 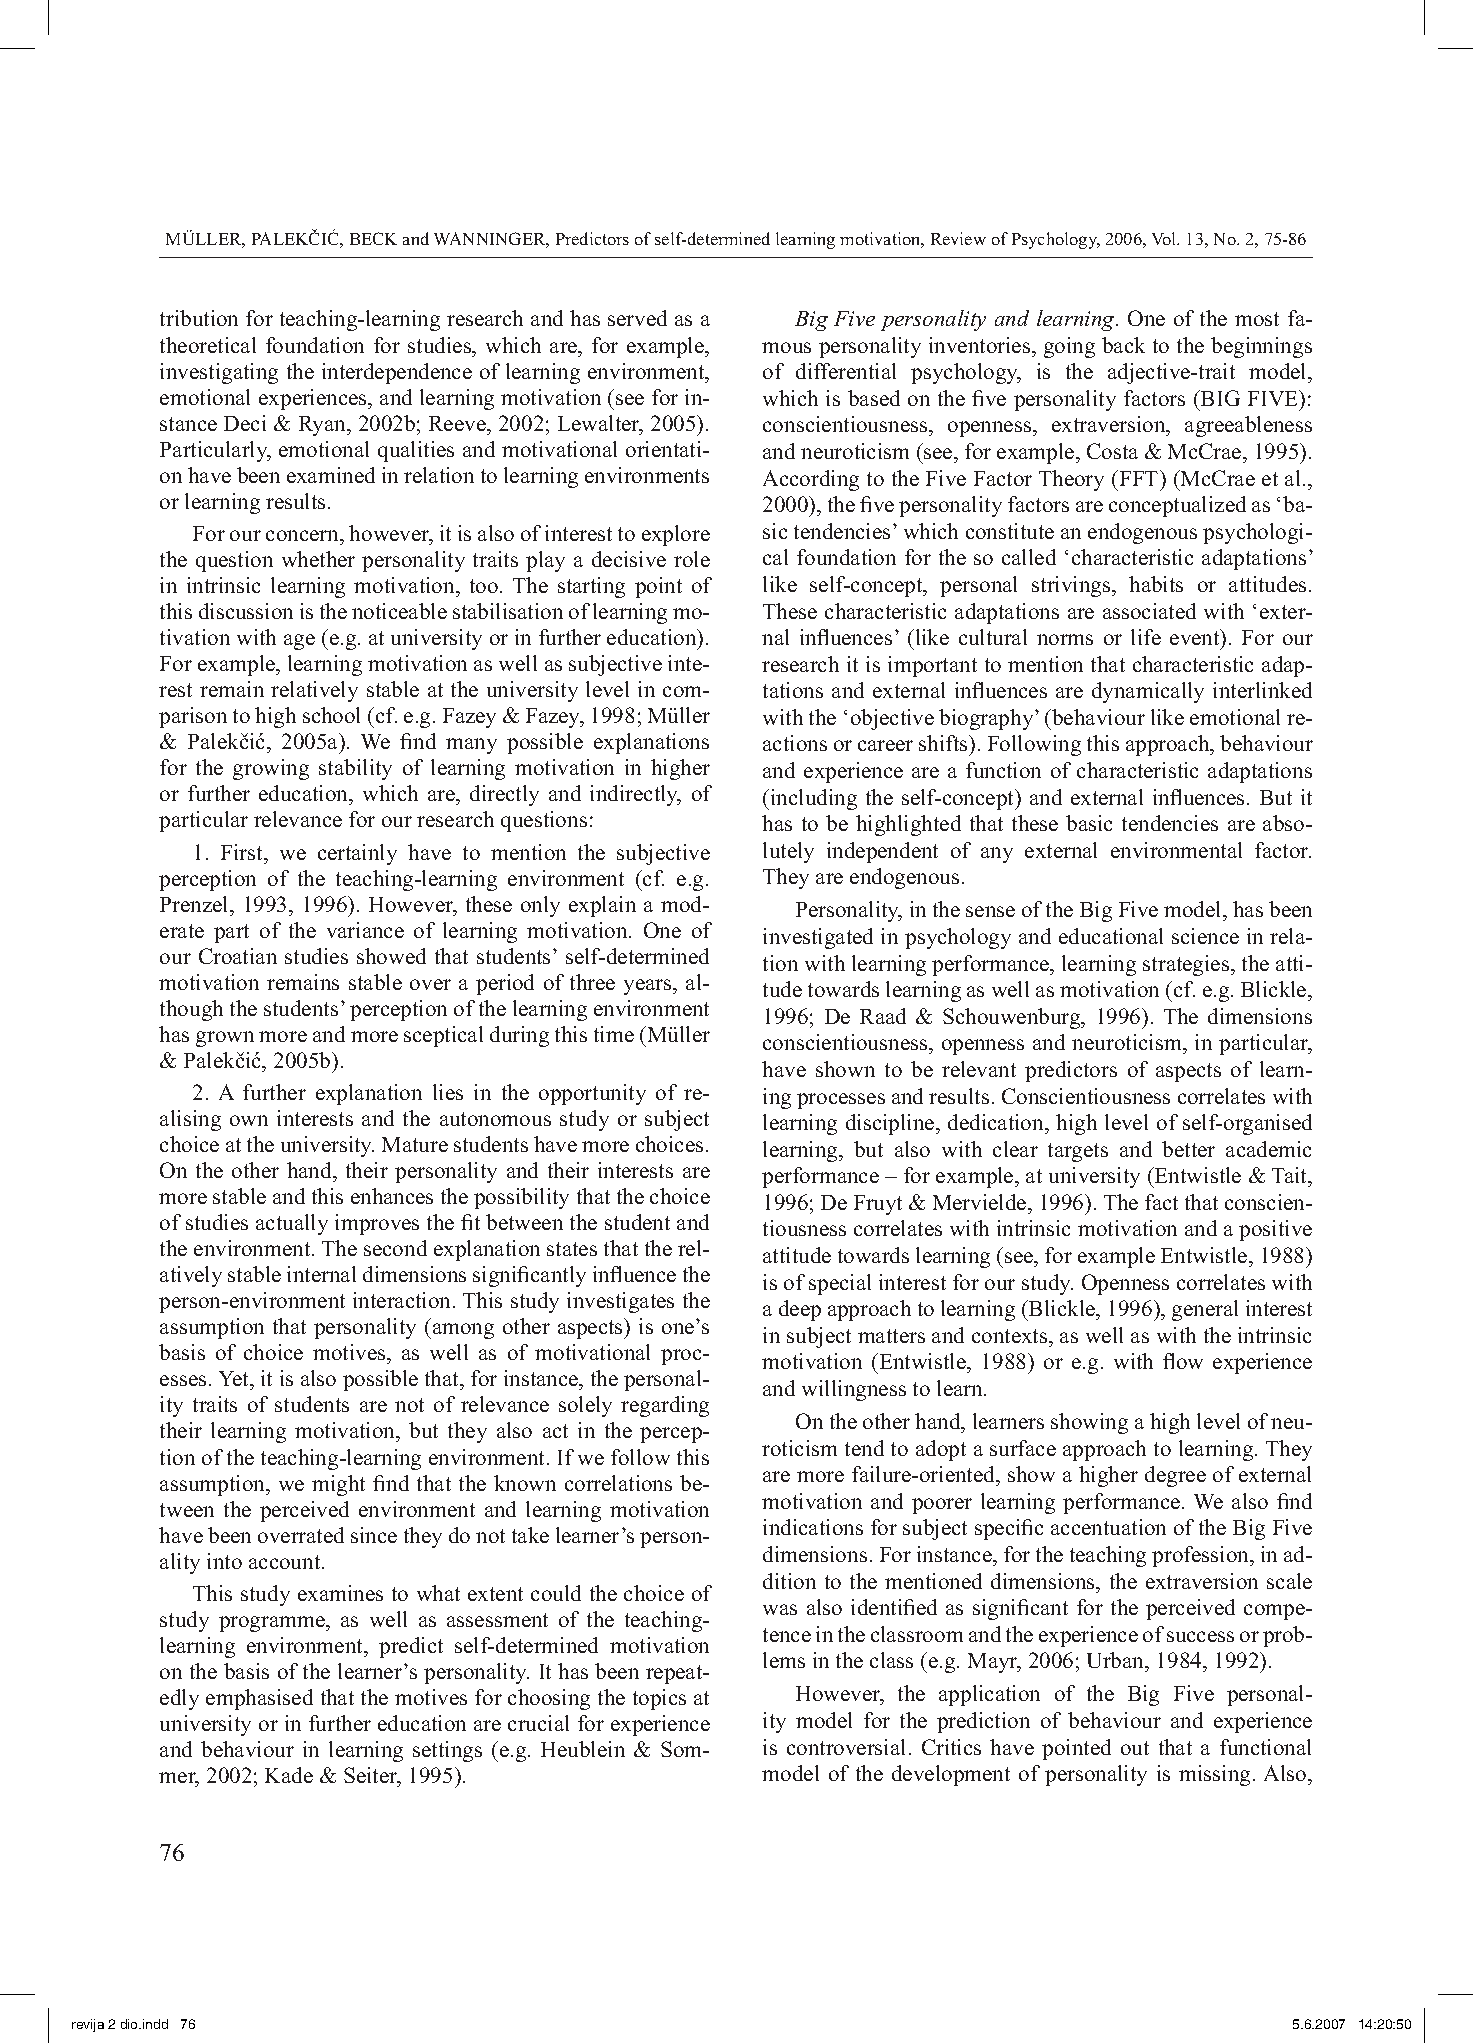 What do you see at coordinates (373, 238) in the screenshot?
I see `BECK` at bounding box center [373, 238].
